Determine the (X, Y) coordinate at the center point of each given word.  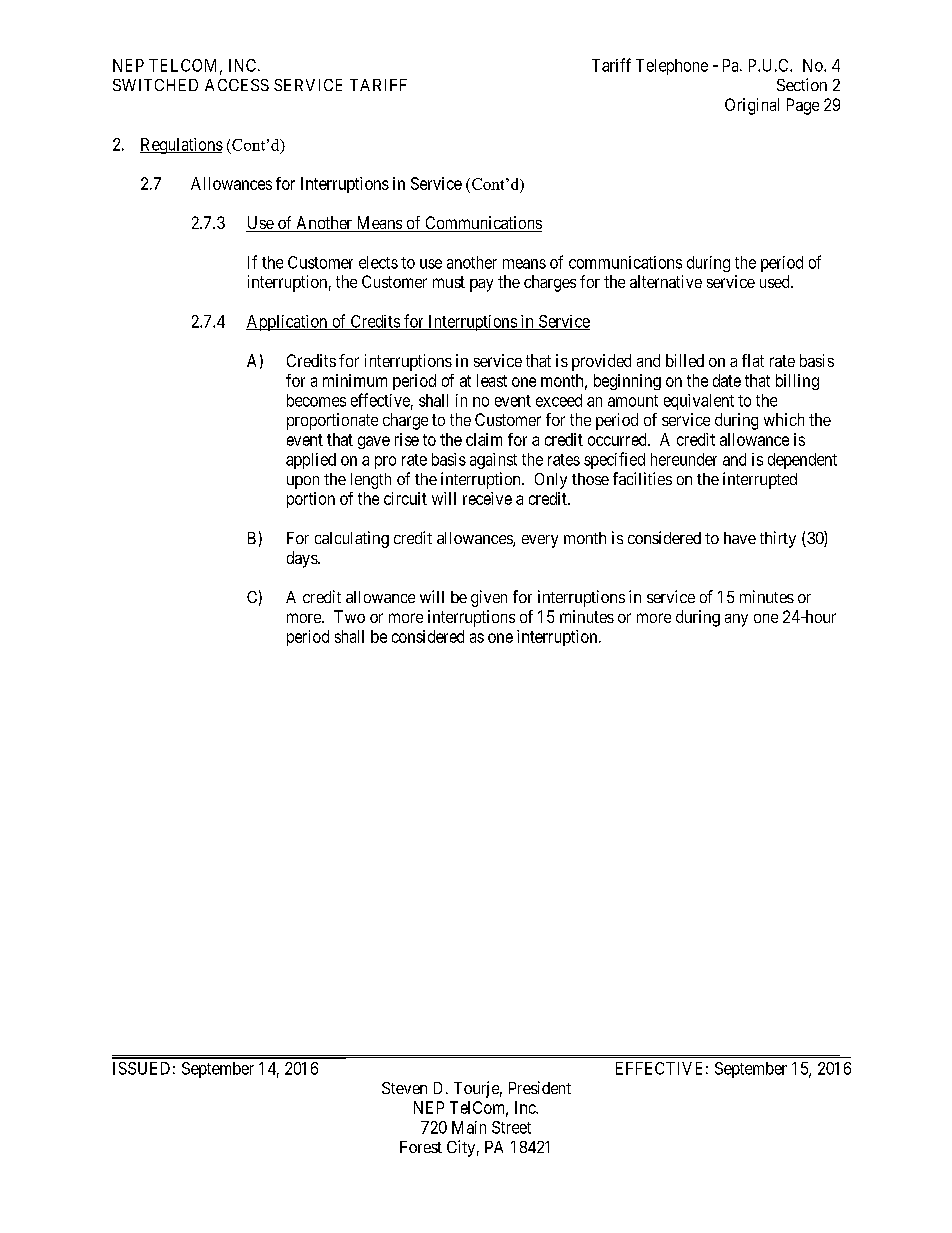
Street (511, 1127)
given (489, 598)
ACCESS (237, 85)
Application (288, 323)
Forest (421, 1147)
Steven (404, 1088)
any (736, 620)
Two (349, 616)
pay (481, 285)
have (740, 538)
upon (303, 482)
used (776, 281)
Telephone (672, 67)
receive (487, 498)
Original (752, 106)
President (540, 1087)
